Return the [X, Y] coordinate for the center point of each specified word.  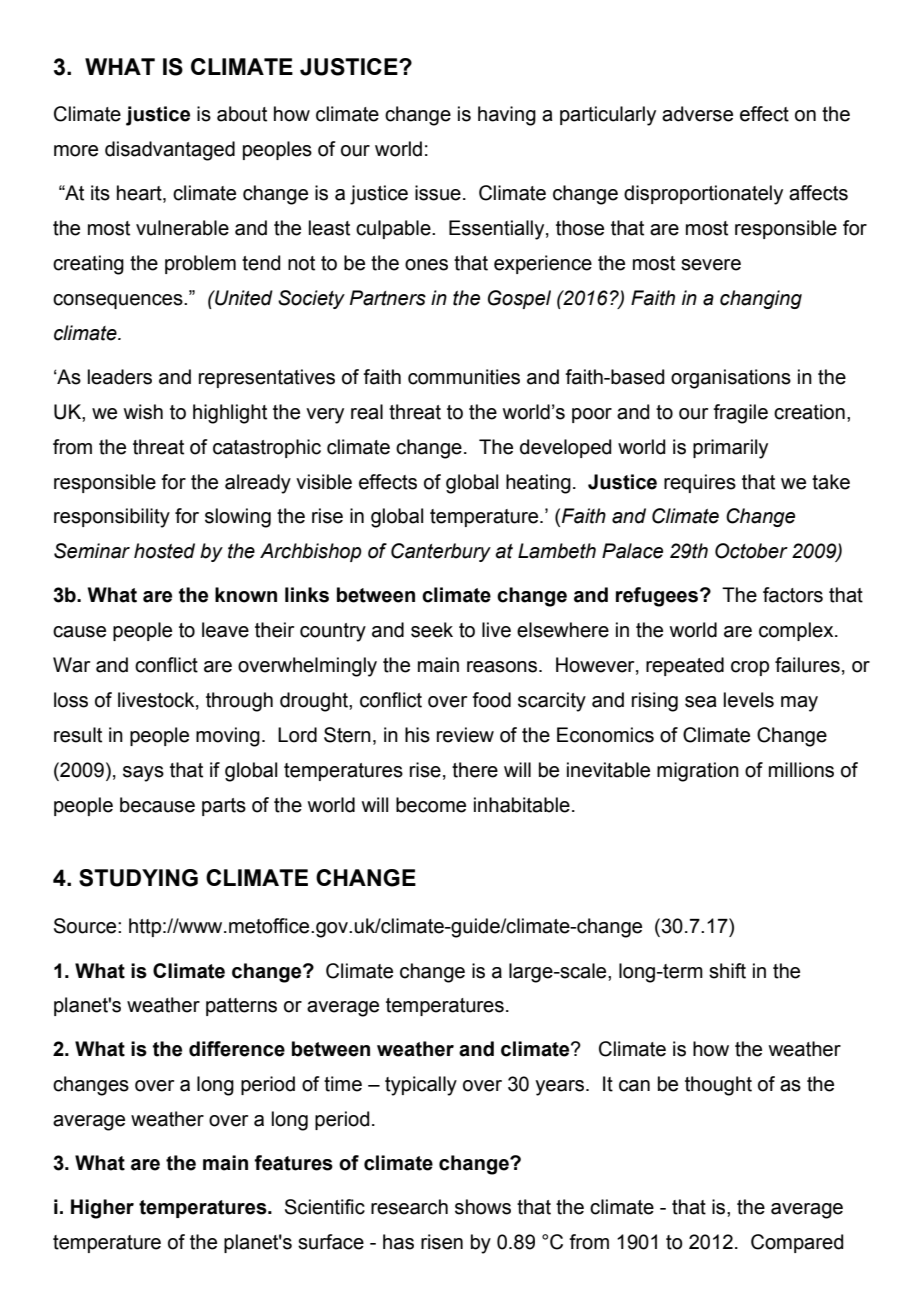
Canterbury [441, 552]
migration [698, 772]
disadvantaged [170, 151]
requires [700, 483]
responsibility [112, 518]
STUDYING [138, 878]
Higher [102, 1209]
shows [483, 1207]
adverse [697, 114]
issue [438, 193]
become [431, 805]
